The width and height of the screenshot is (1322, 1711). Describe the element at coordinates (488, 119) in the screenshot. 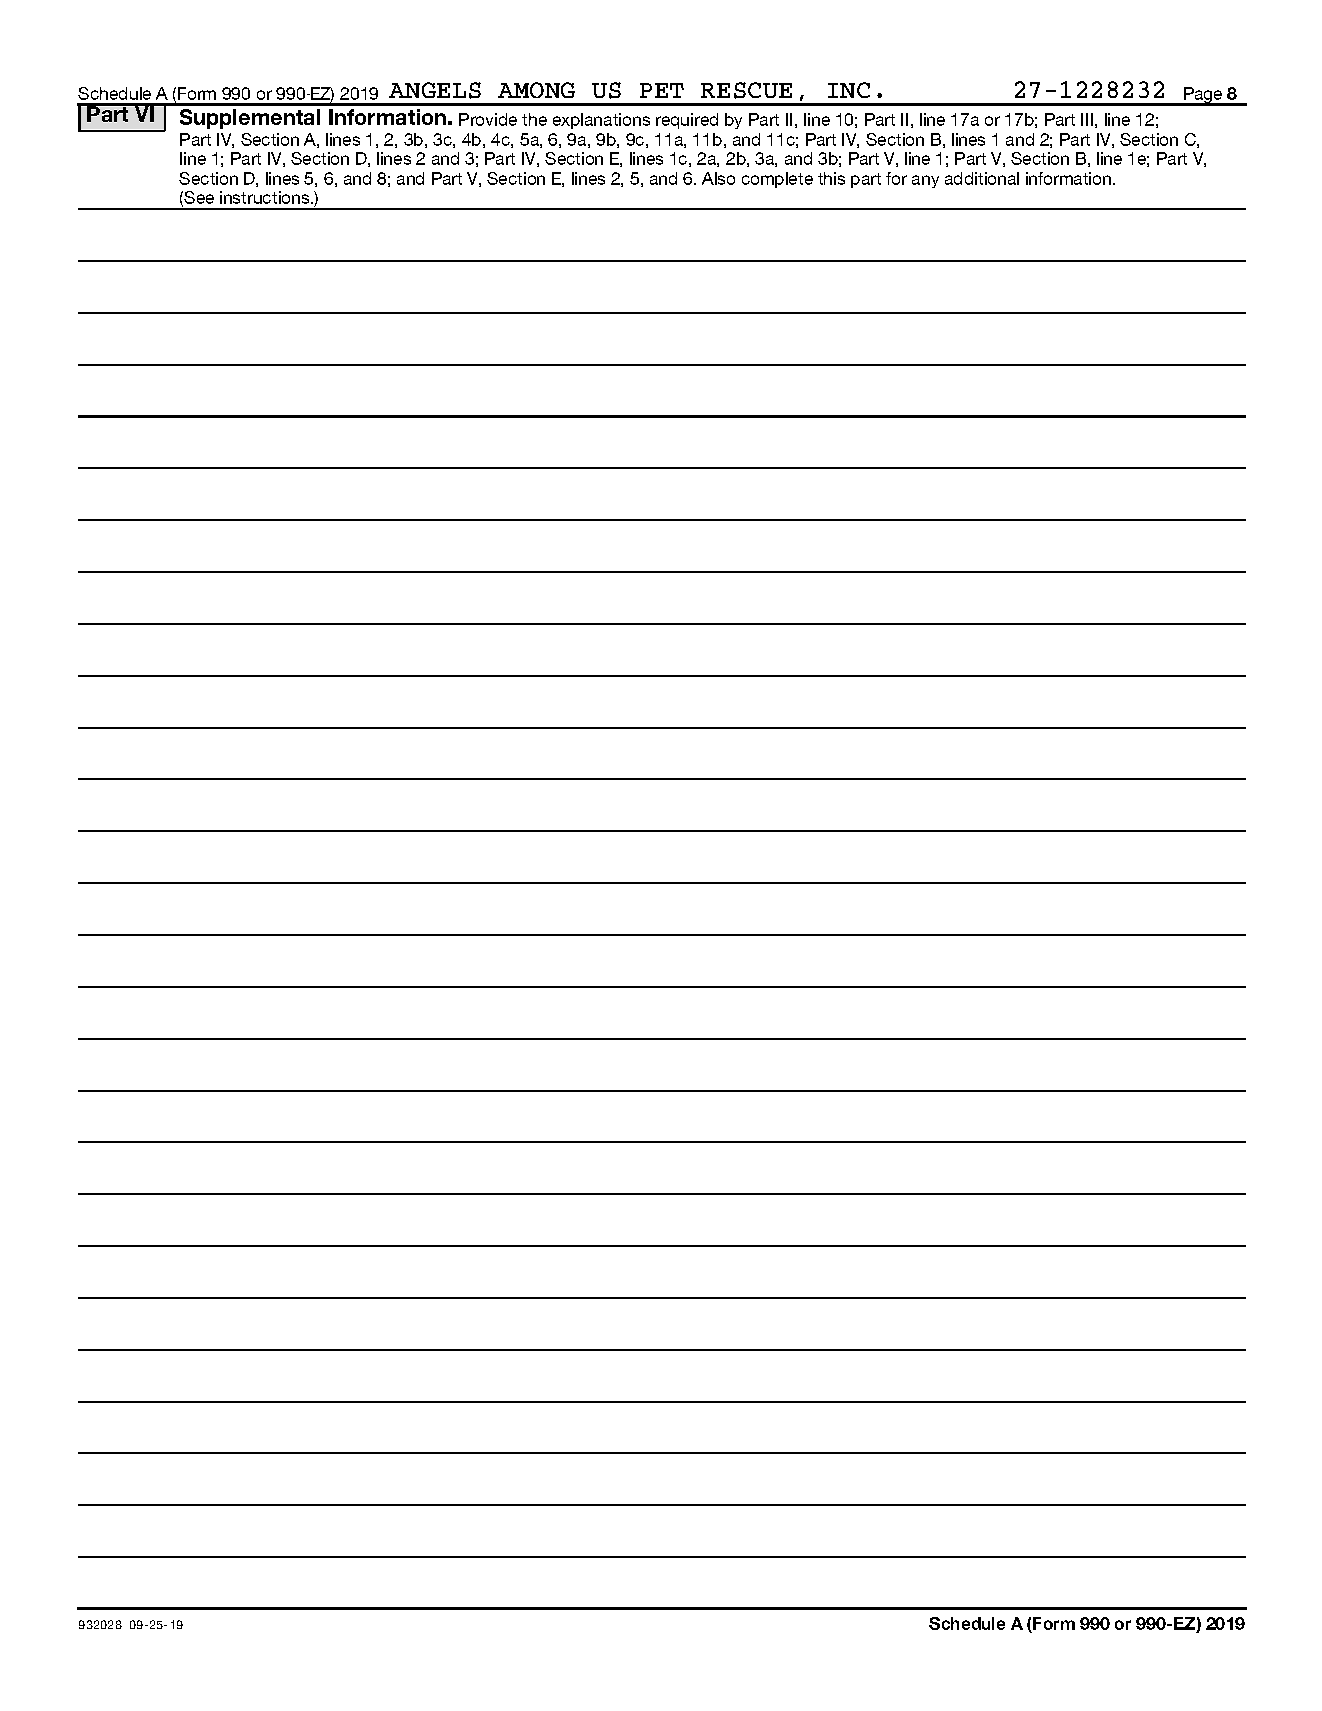

I see `Provide` at that location.
